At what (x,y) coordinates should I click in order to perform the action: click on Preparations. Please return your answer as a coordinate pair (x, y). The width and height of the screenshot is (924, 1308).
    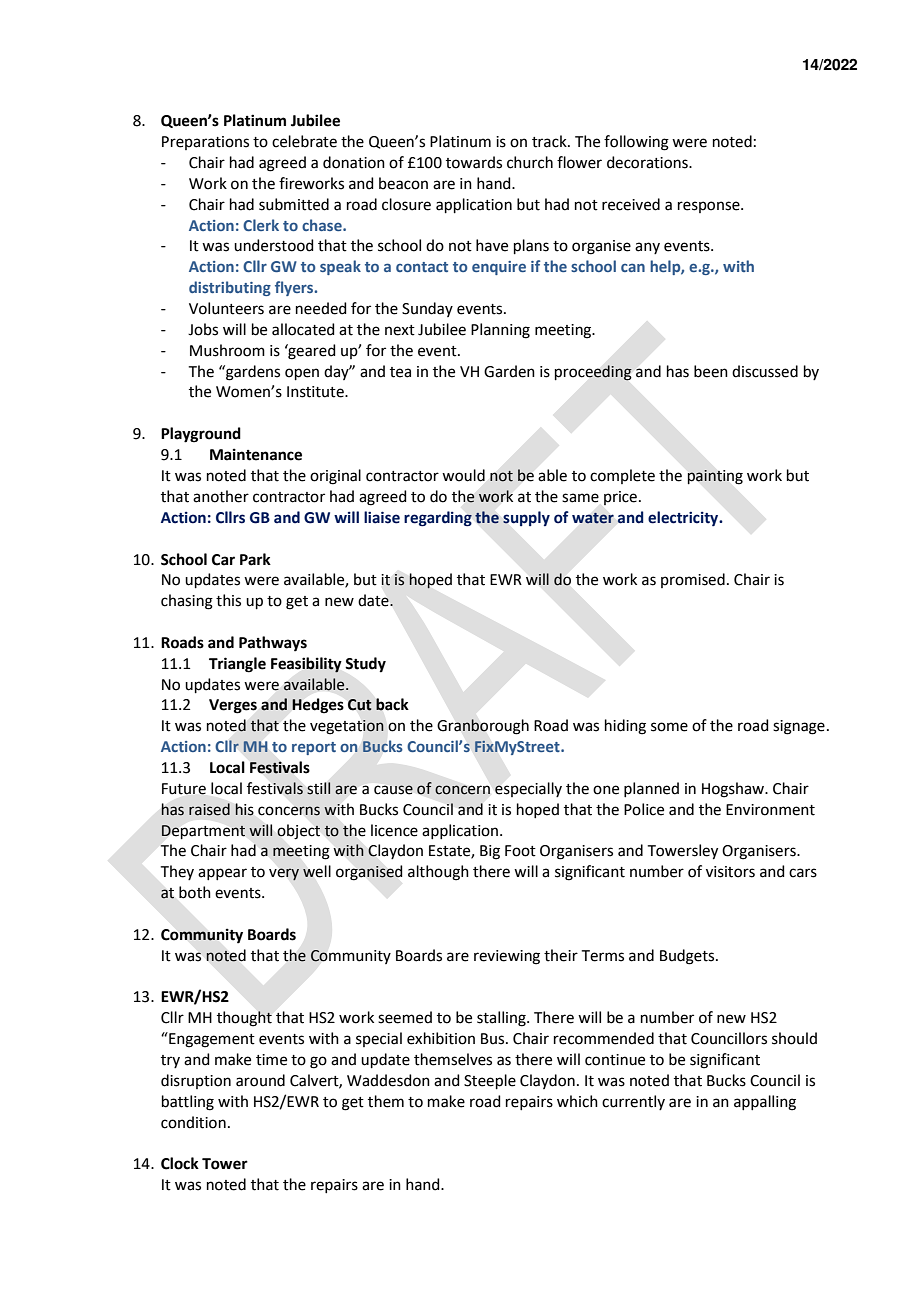
    Looking at the image, I should click on (205, 143).
